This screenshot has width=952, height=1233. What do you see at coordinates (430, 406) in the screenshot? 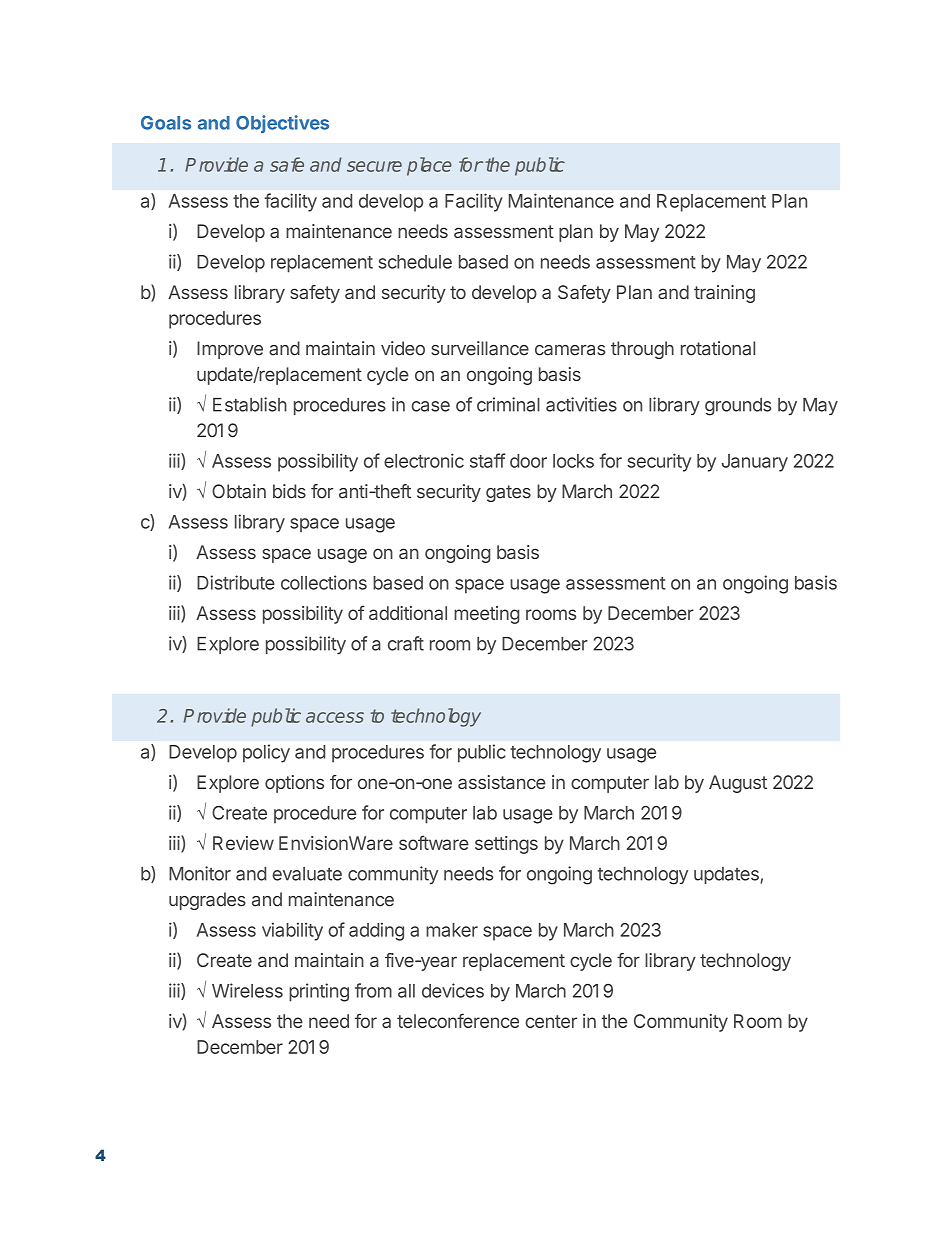
I see `case` at bounding box center [430, 406].
